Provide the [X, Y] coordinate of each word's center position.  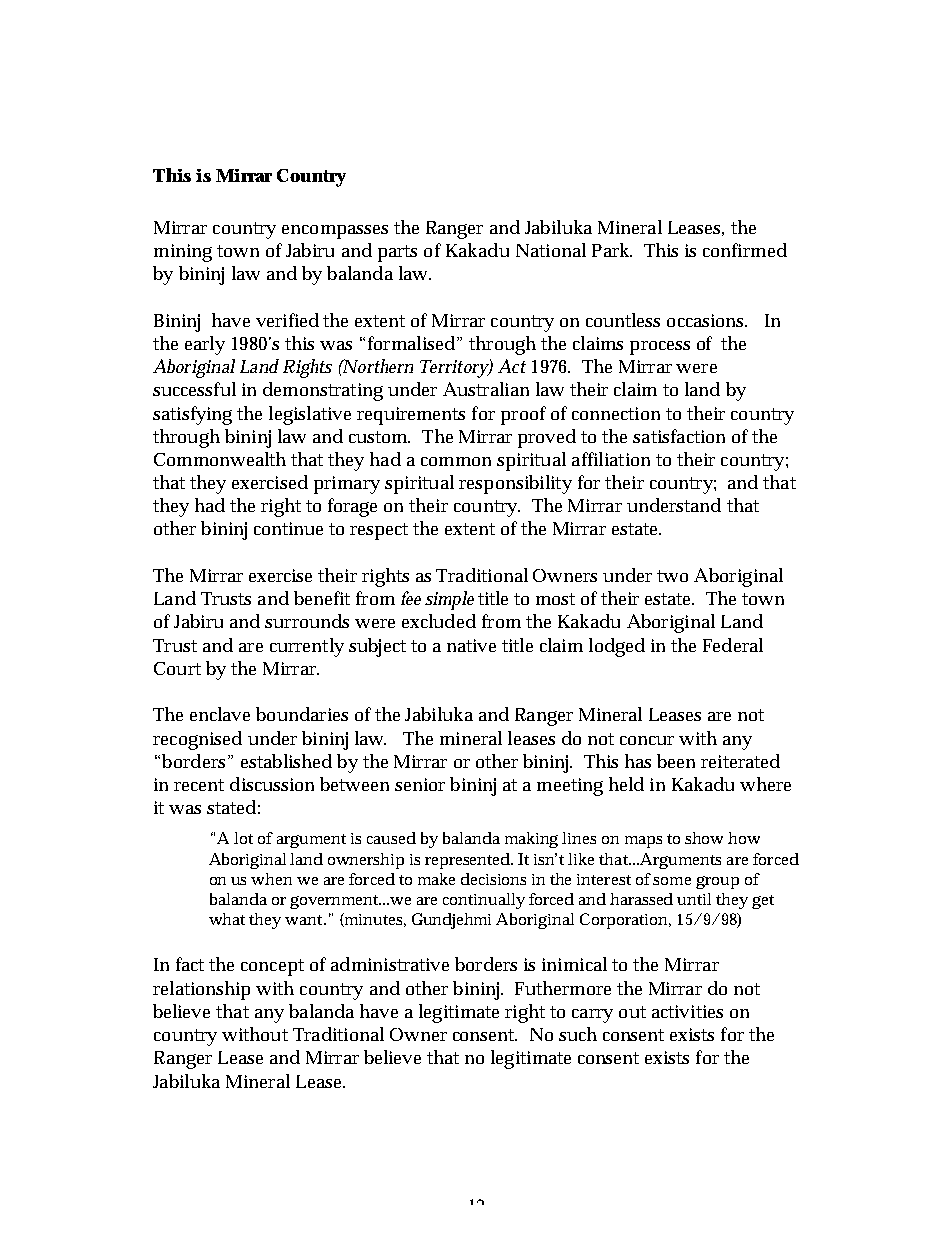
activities [687, 1011]
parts [397, 253]
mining [183, 253]
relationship [201, 990]
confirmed [745, 250]
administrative [390, 964]
